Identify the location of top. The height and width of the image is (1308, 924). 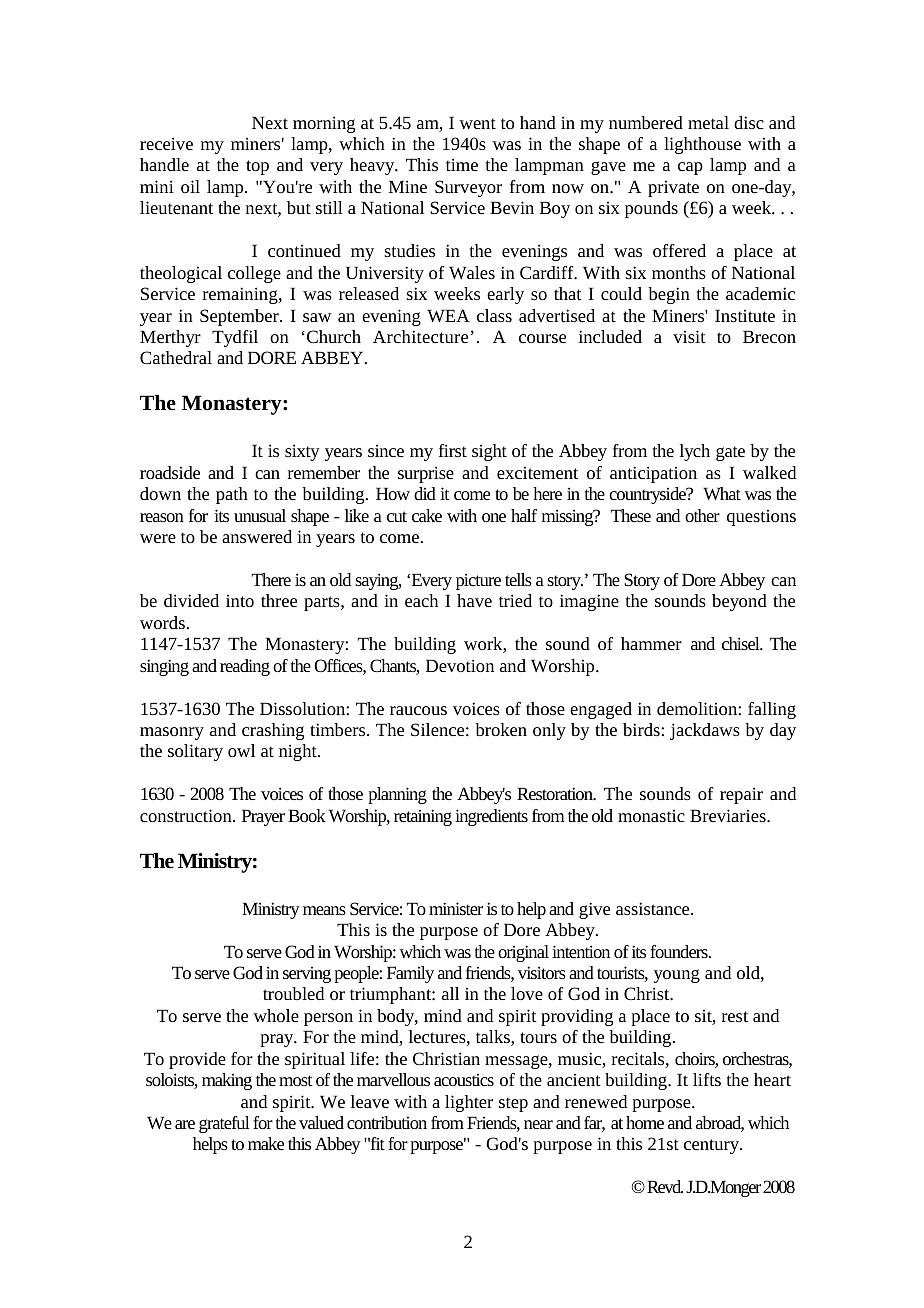
(257, 167).
